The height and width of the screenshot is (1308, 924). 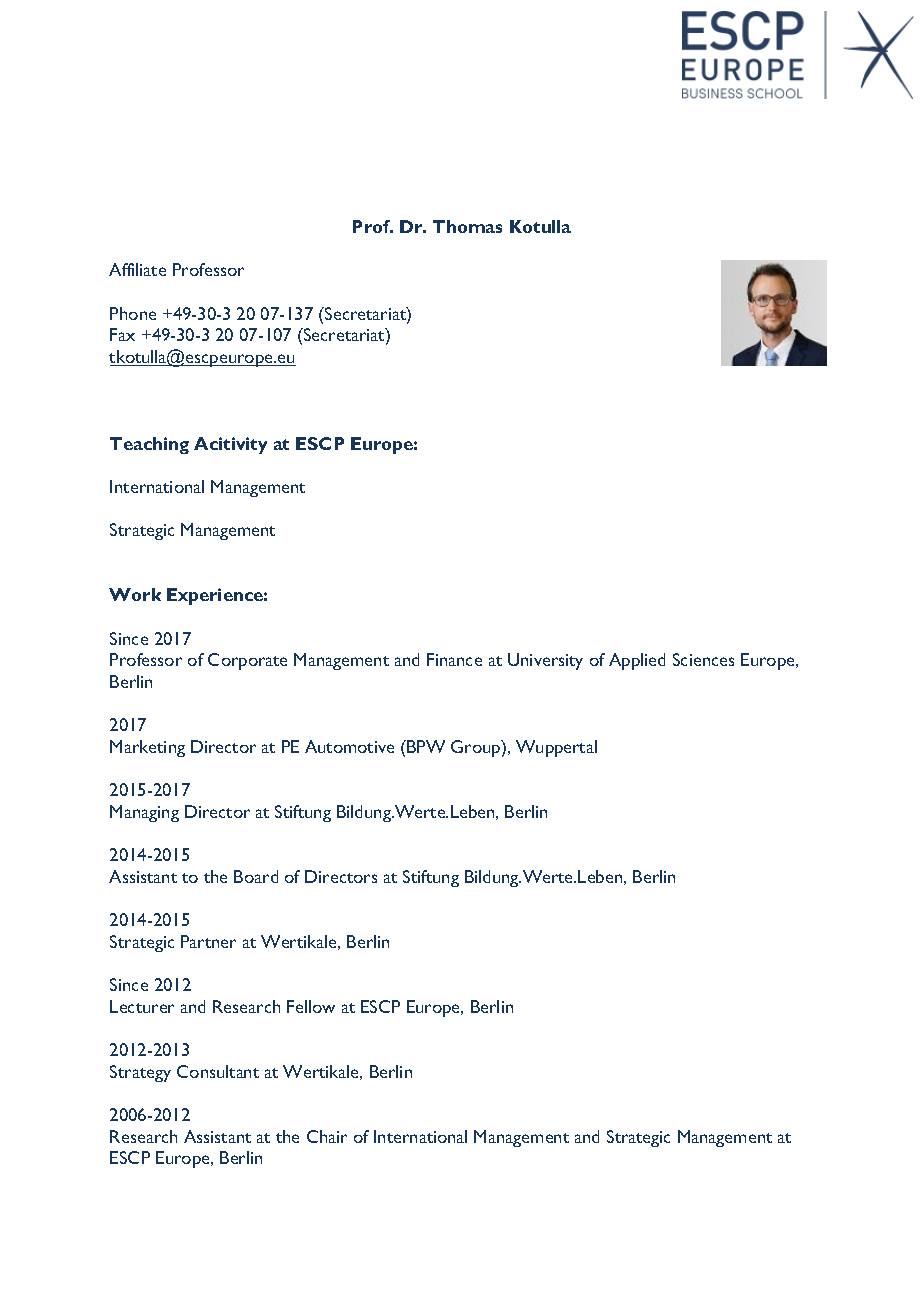 What do you see at coordinates (133, 313) in the screenshot?
I see `Phone` at bounding box center [133, 313].
